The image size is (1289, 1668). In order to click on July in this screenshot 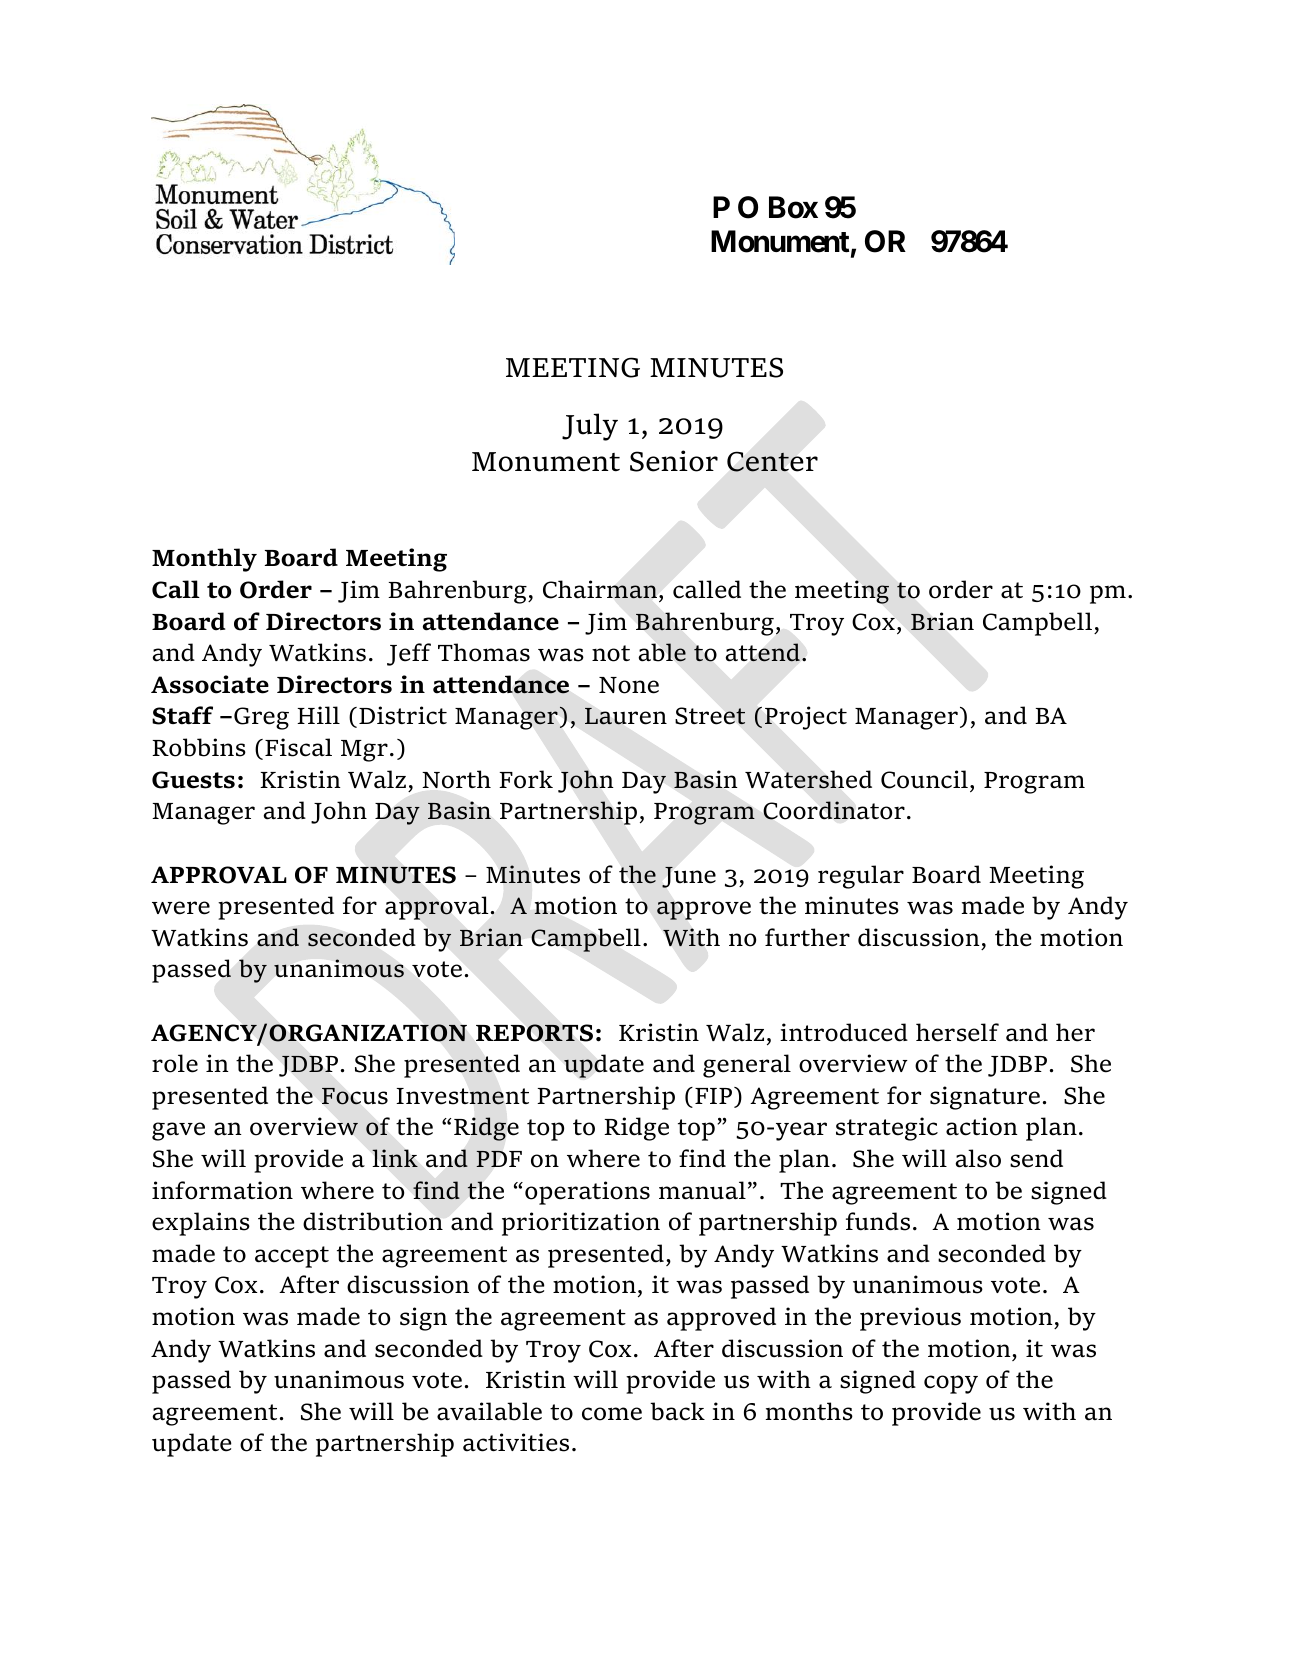, I will do `click(590, 427)`.
